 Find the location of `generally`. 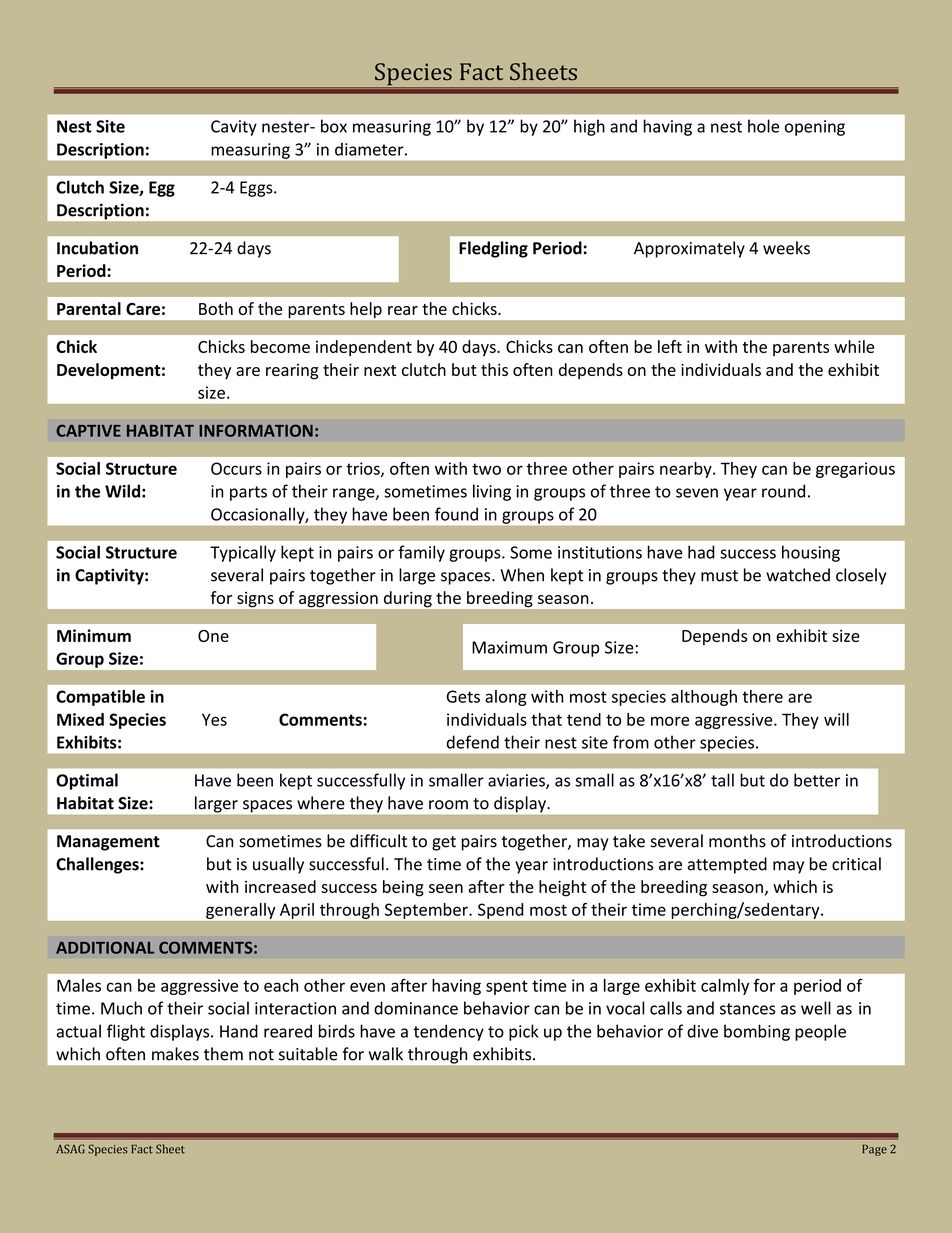

generally is located at coordinates (240, 911).
